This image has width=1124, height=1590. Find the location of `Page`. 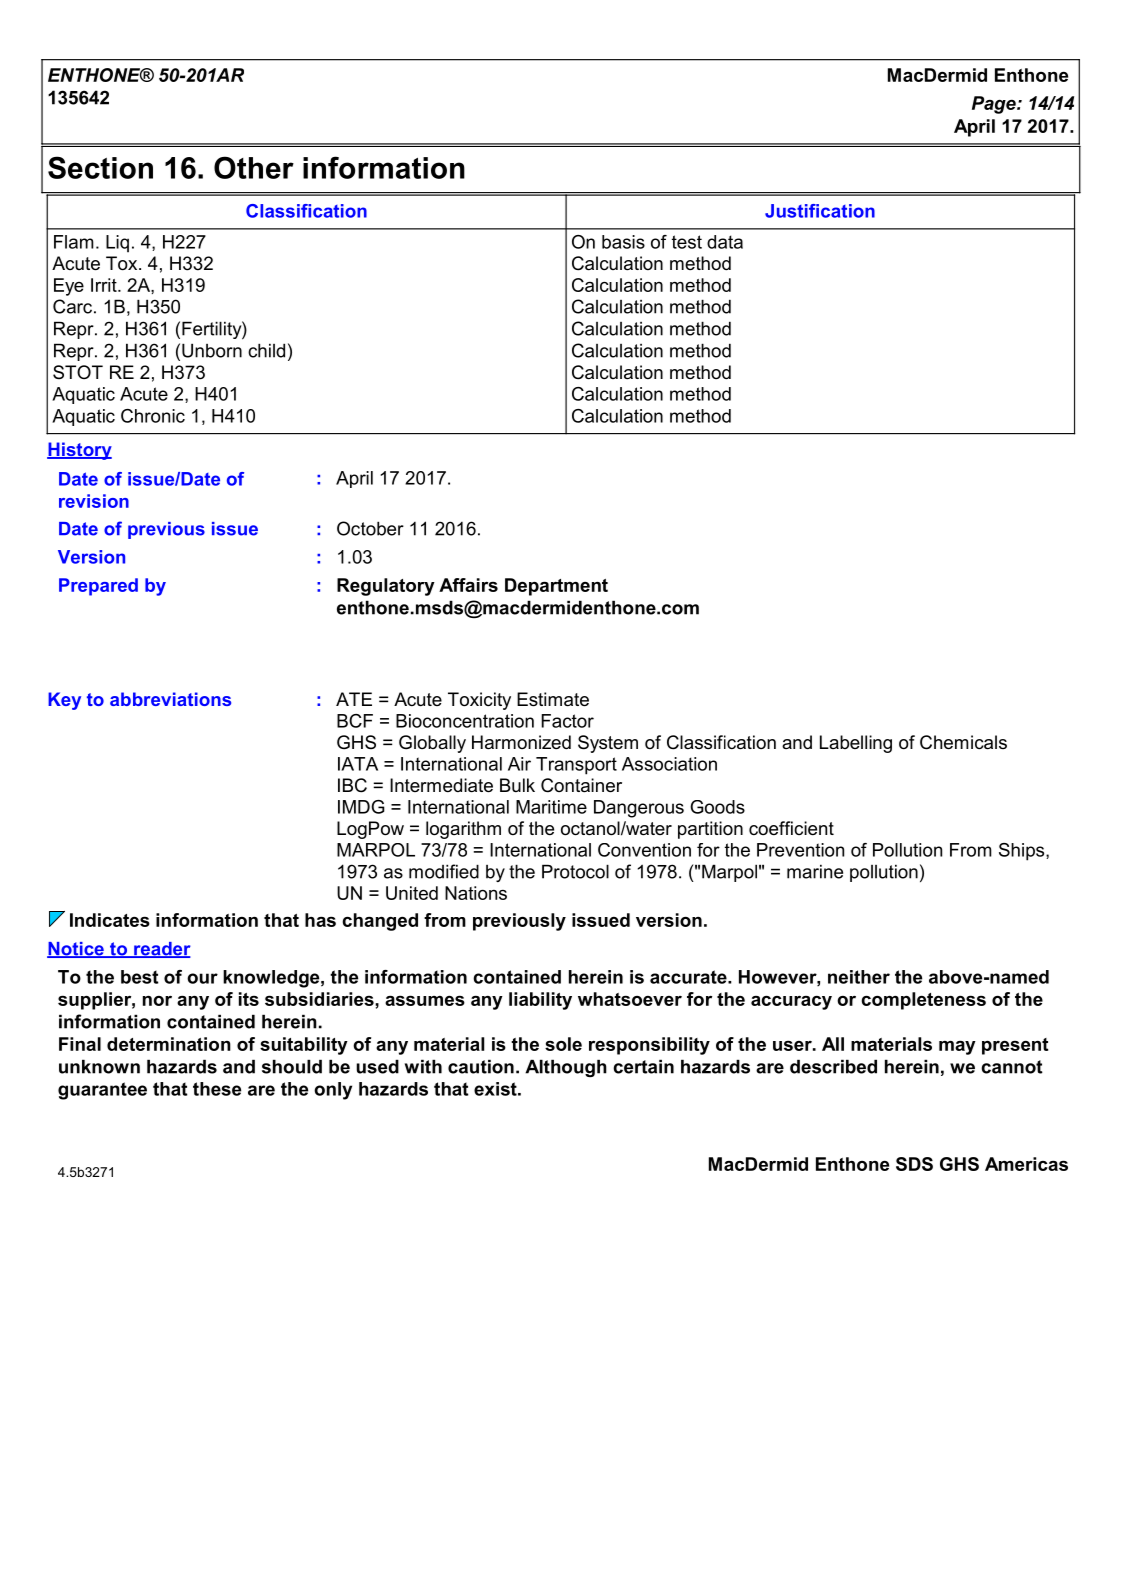

Page is located at coordinates (995, 105).
